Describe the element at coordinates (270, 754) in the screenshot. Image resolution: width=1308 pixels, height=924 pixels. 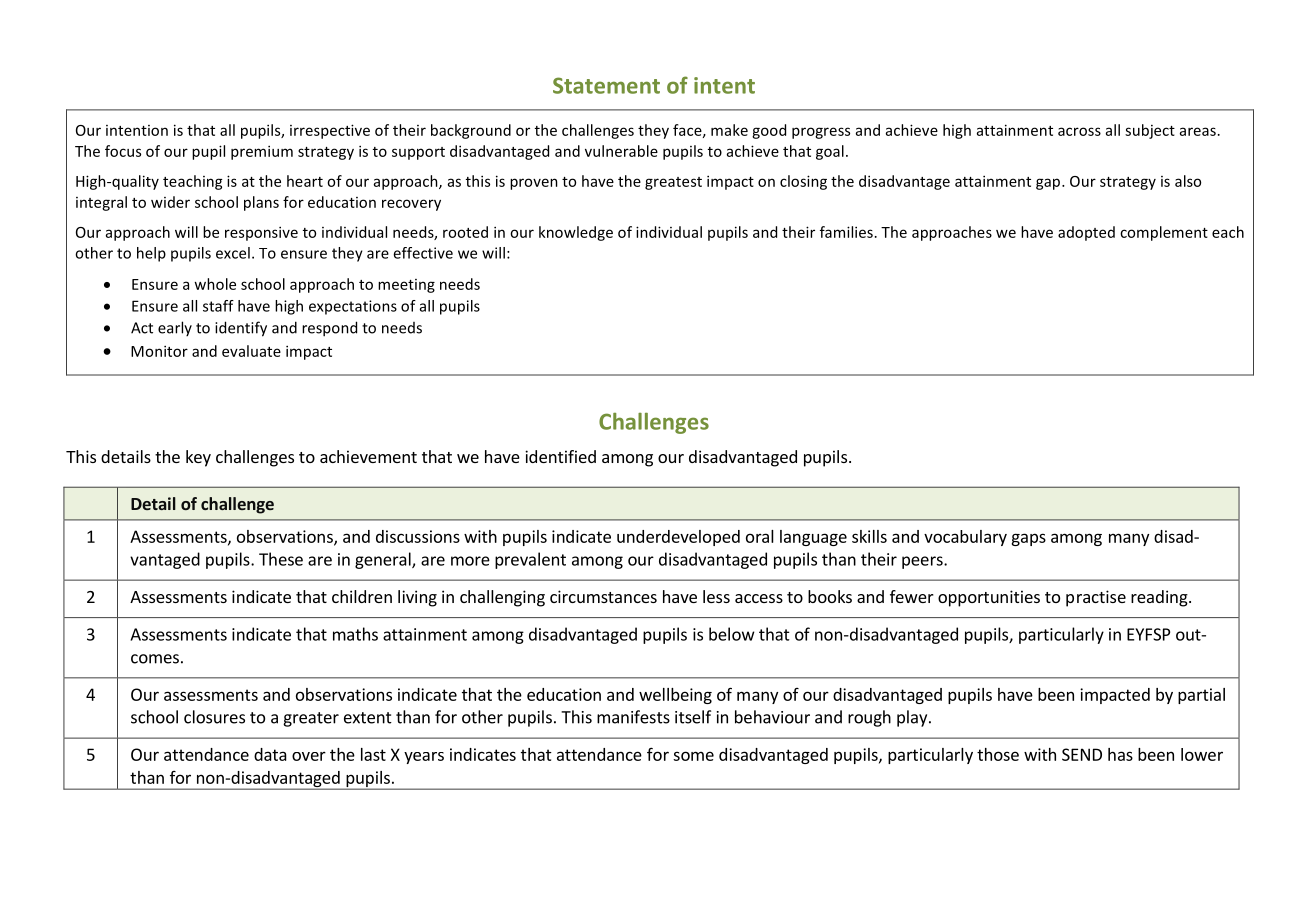
I see `data` at that location.
